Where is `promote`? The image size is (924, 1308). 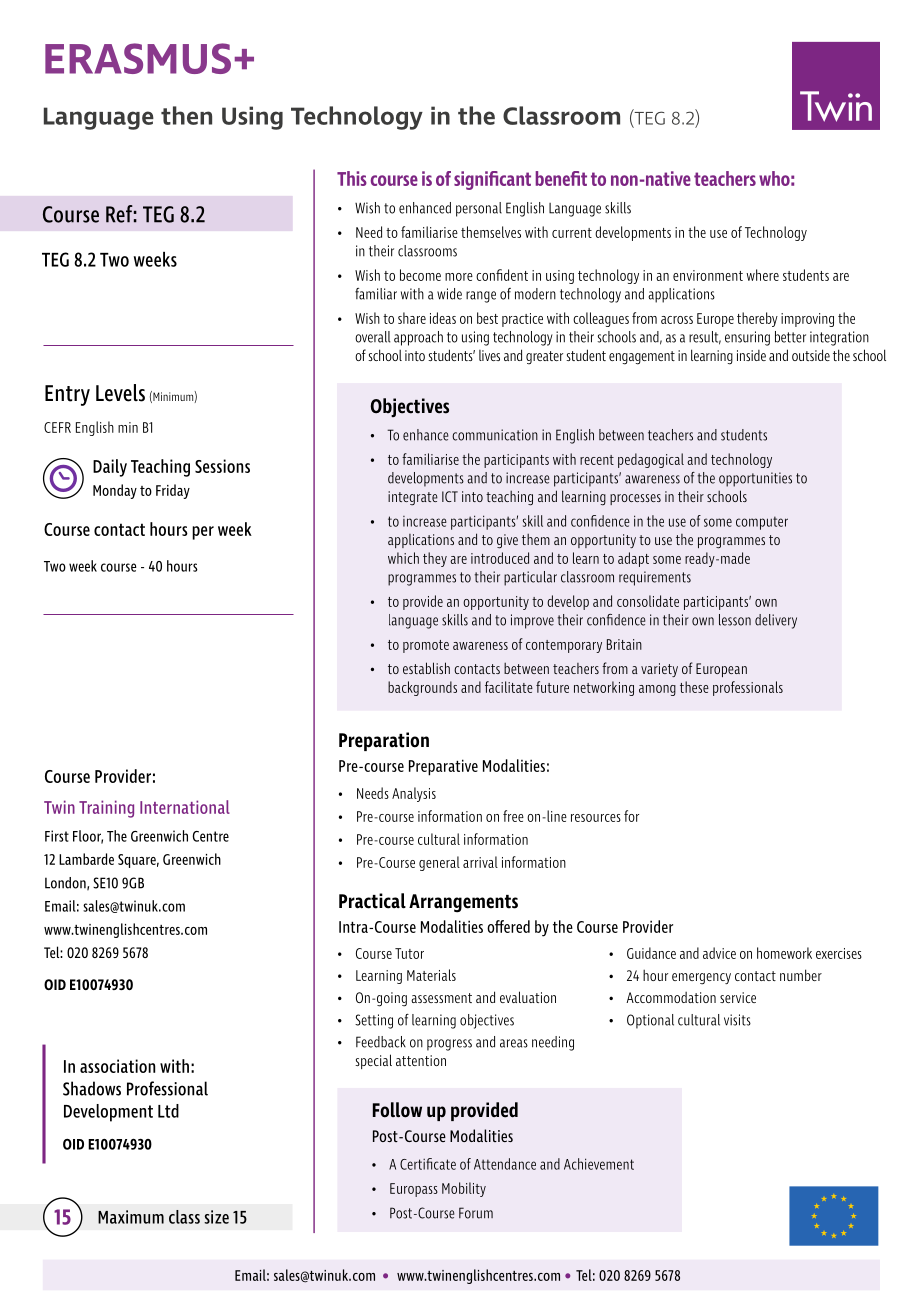 promote is located at coordinates (426, 646).
